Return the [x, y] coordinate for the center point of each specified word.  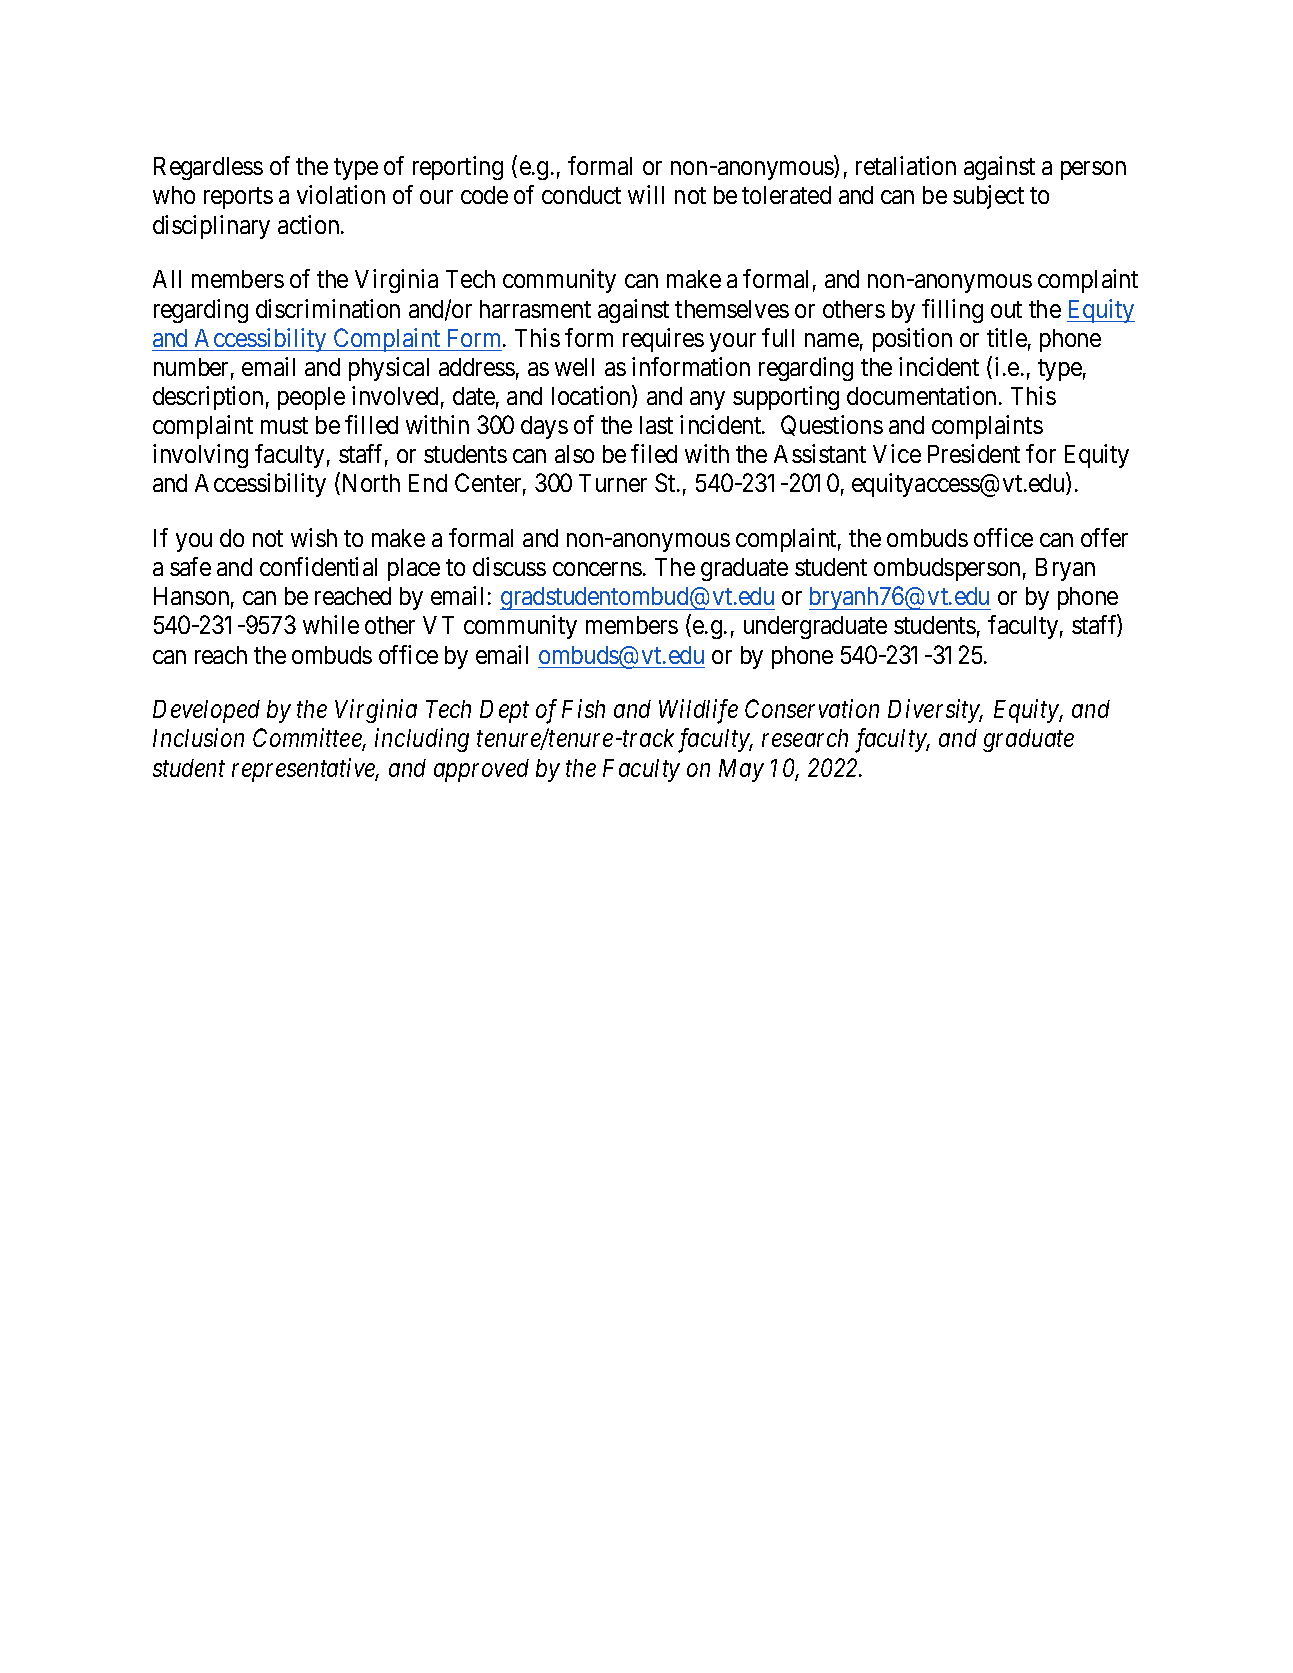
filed [654, 453]
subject [988, 197]
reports [238, 198]
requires [663, 340]
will [646, 194]
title [1007, 337]
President [974, 453]
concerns [597, 569]
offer [1104, 537]
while [331, 624]
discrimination [328, 308]
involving [200, 456]
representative [305, 770]
